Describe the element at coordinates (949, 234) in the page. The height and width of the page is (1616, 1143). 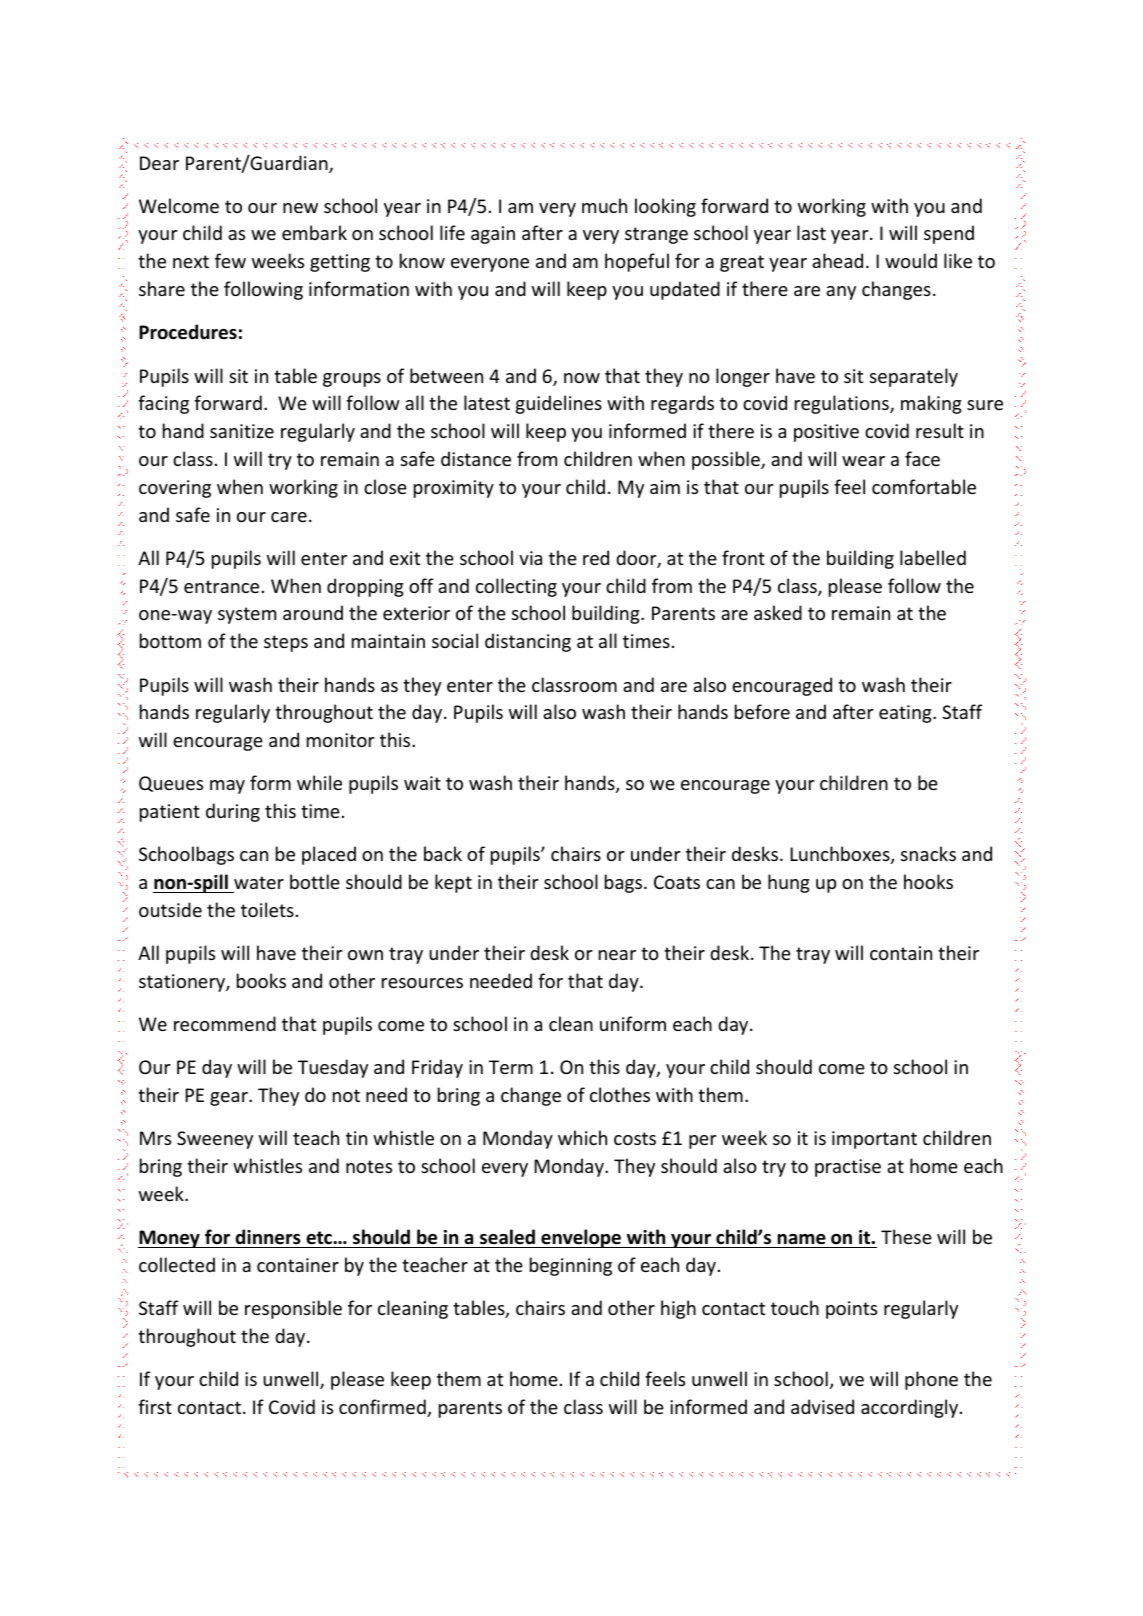
I see `spend` at that location.
